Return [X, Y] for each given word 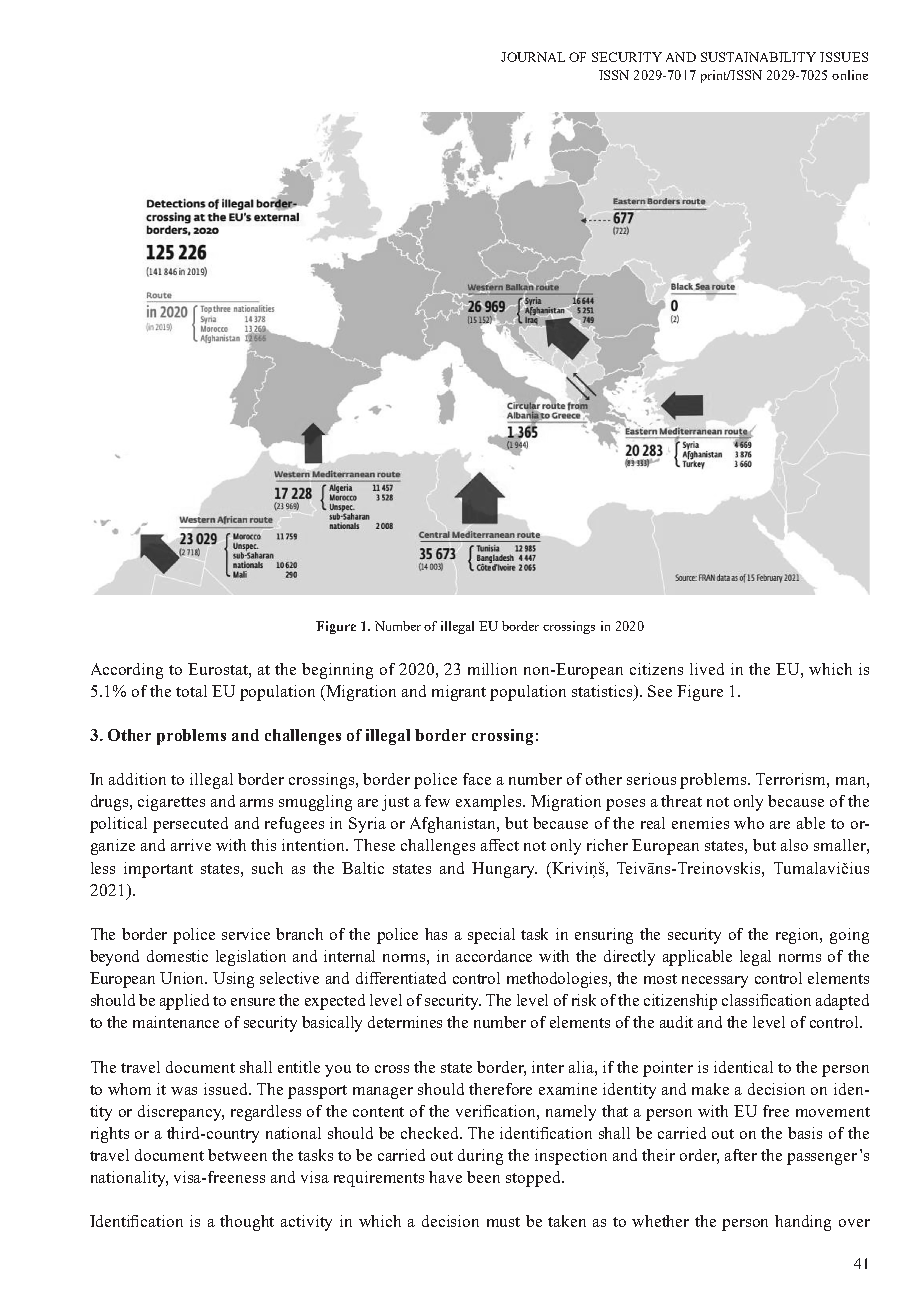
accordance [494, 956]
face [477, 779]
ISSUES [844, 57]
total [191, 691]
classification [766, 1000]
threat [681, 801]
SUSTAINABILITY [758, 57]
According [127, 671]
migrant [459, 693]
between [237, 1155]
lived [707, 669]
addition [137, 779]
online [850, 75]
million [492, 669]
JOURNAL [533, 57]
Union [183, 978]
